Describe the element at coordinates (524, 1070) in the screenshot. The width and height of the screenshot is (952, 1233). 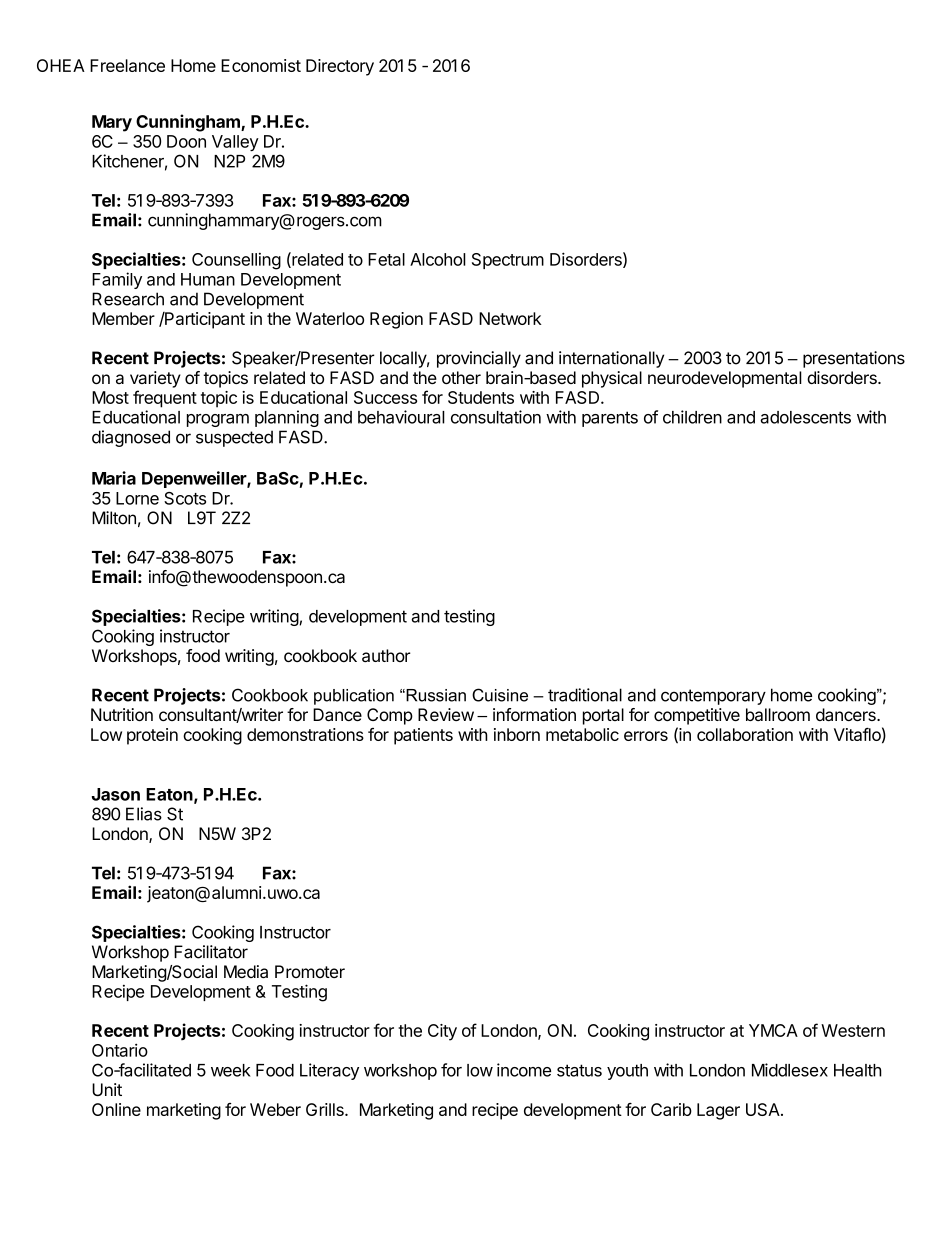
I see `income` at that location.
